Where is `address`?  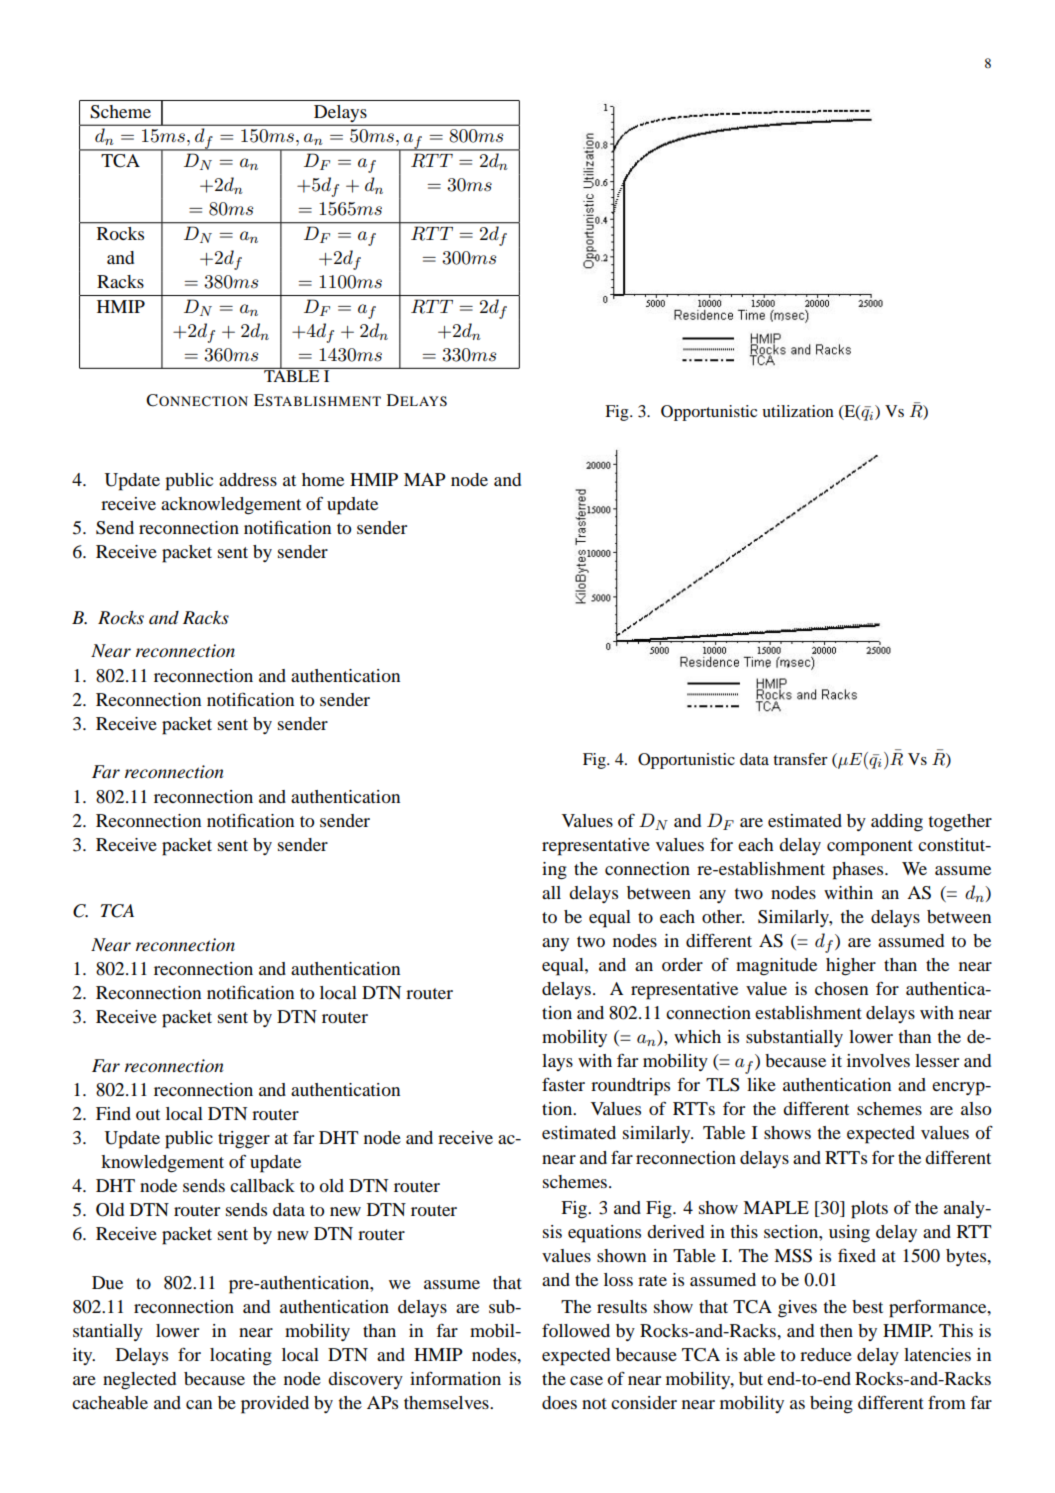 address is located at coordinates (248, 479).
